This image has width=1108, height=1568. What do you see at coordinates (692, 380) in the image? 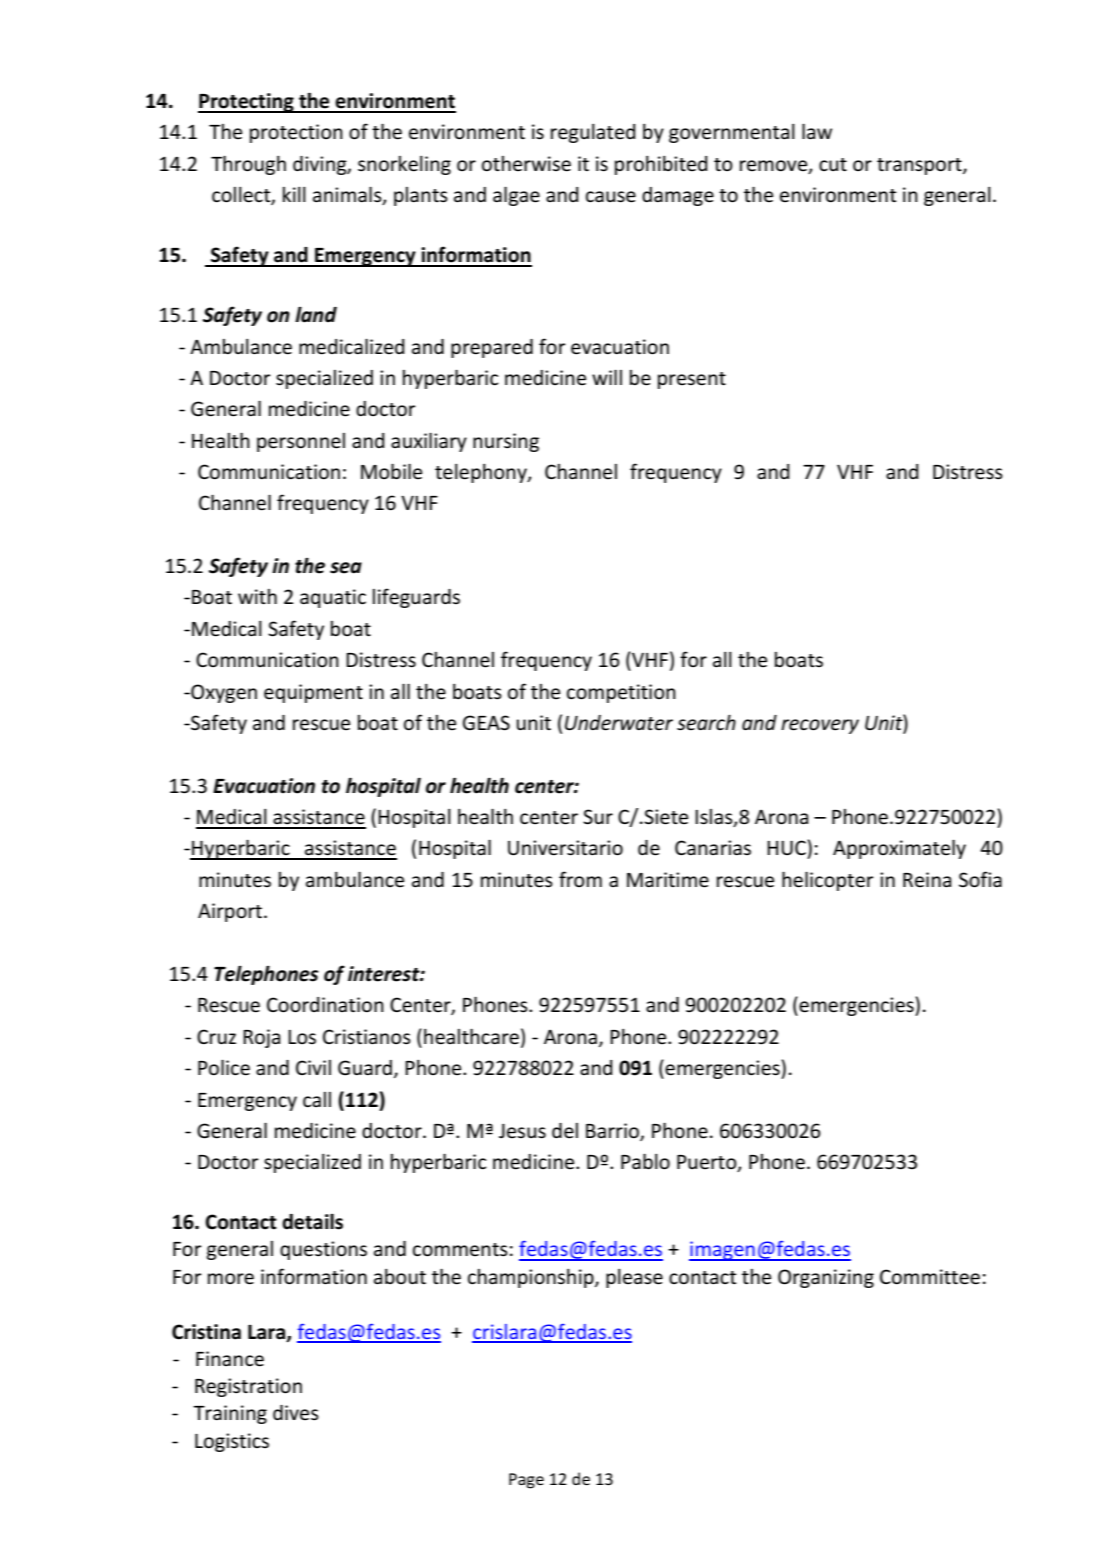
I see `present` at bounding box center [692, 380].
